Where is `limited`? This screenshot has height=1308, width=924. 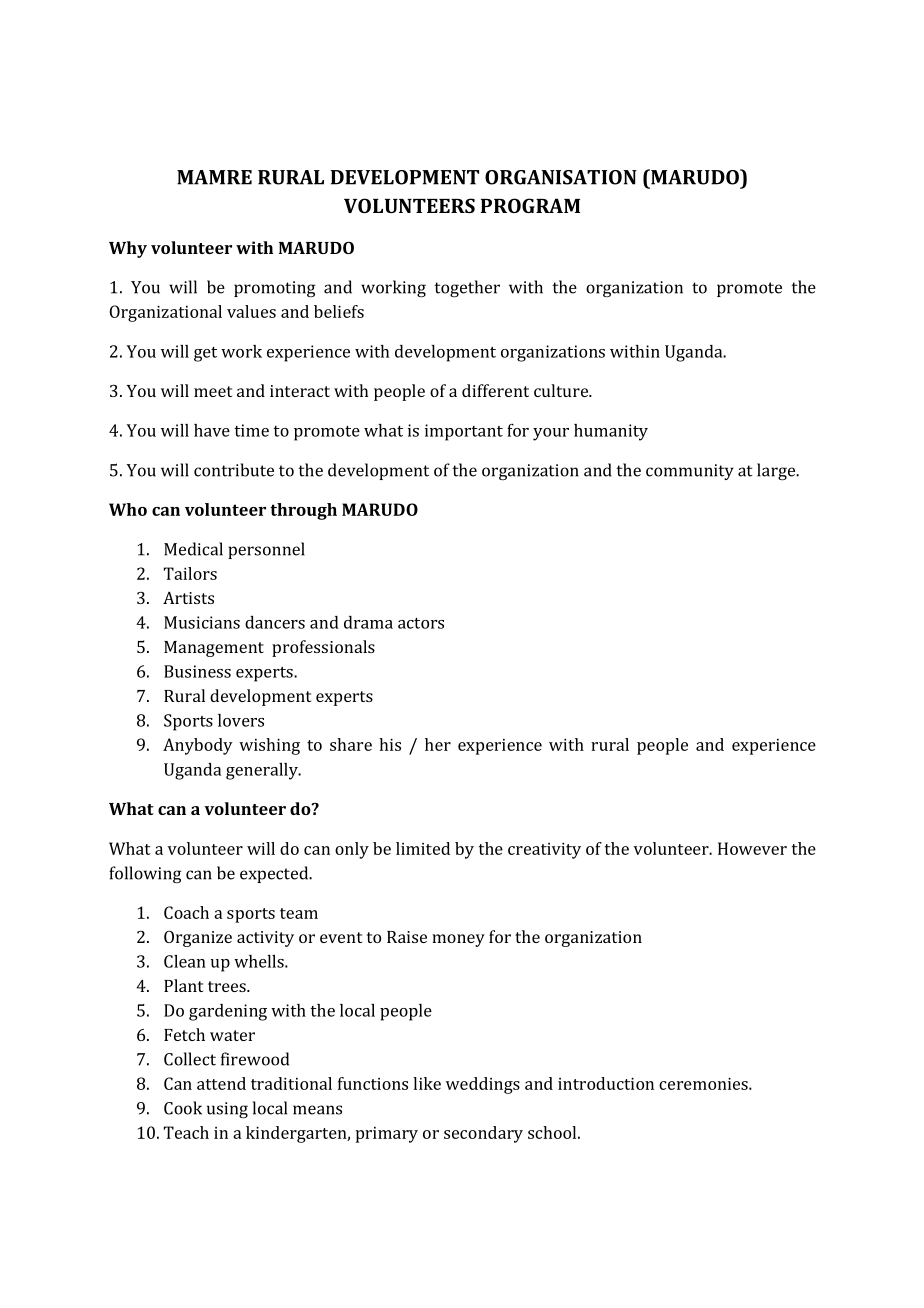 limited is located at coordinates (423, 848).
